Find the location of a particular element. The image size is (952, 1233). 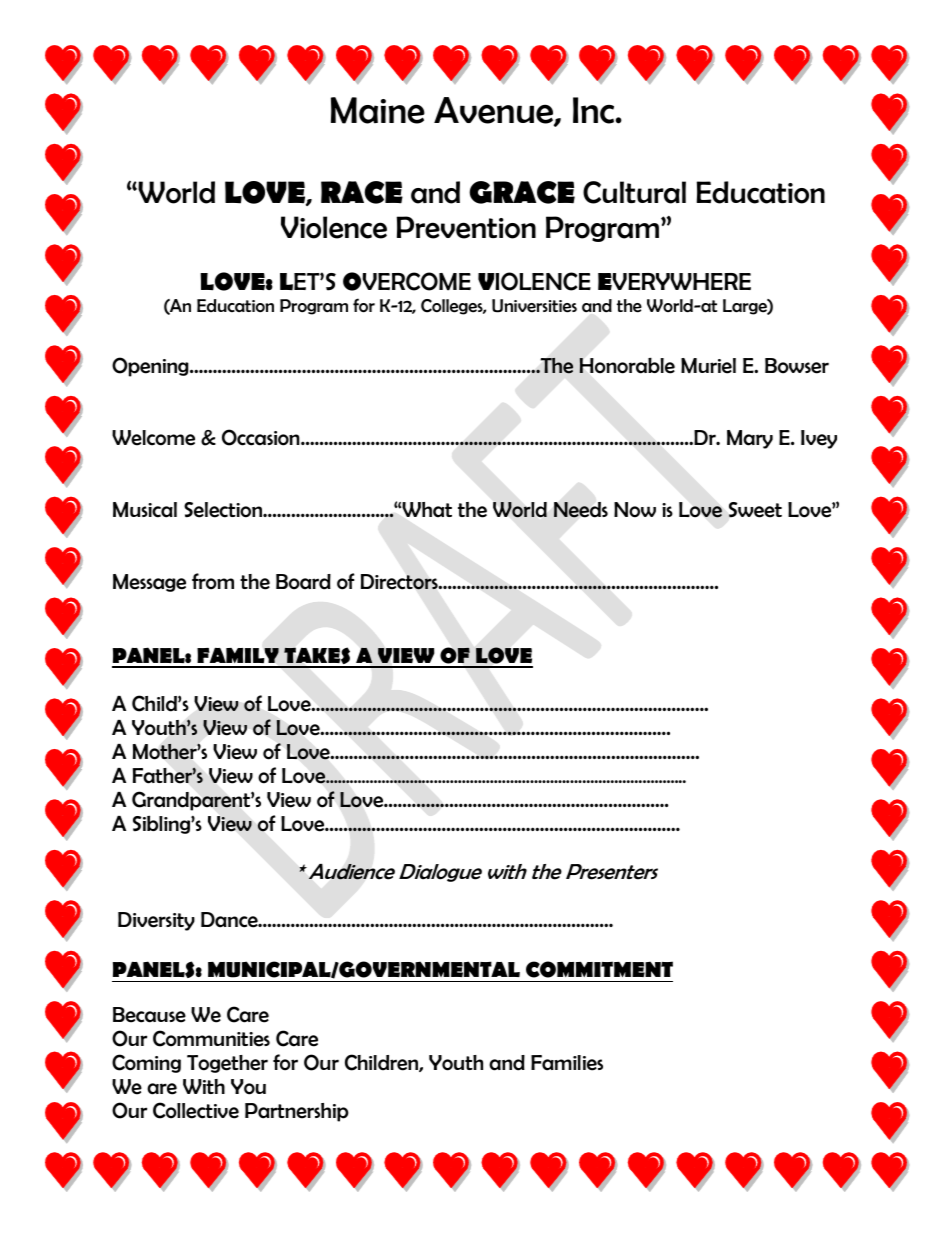

Mary is located at coordinates (750, 439).
